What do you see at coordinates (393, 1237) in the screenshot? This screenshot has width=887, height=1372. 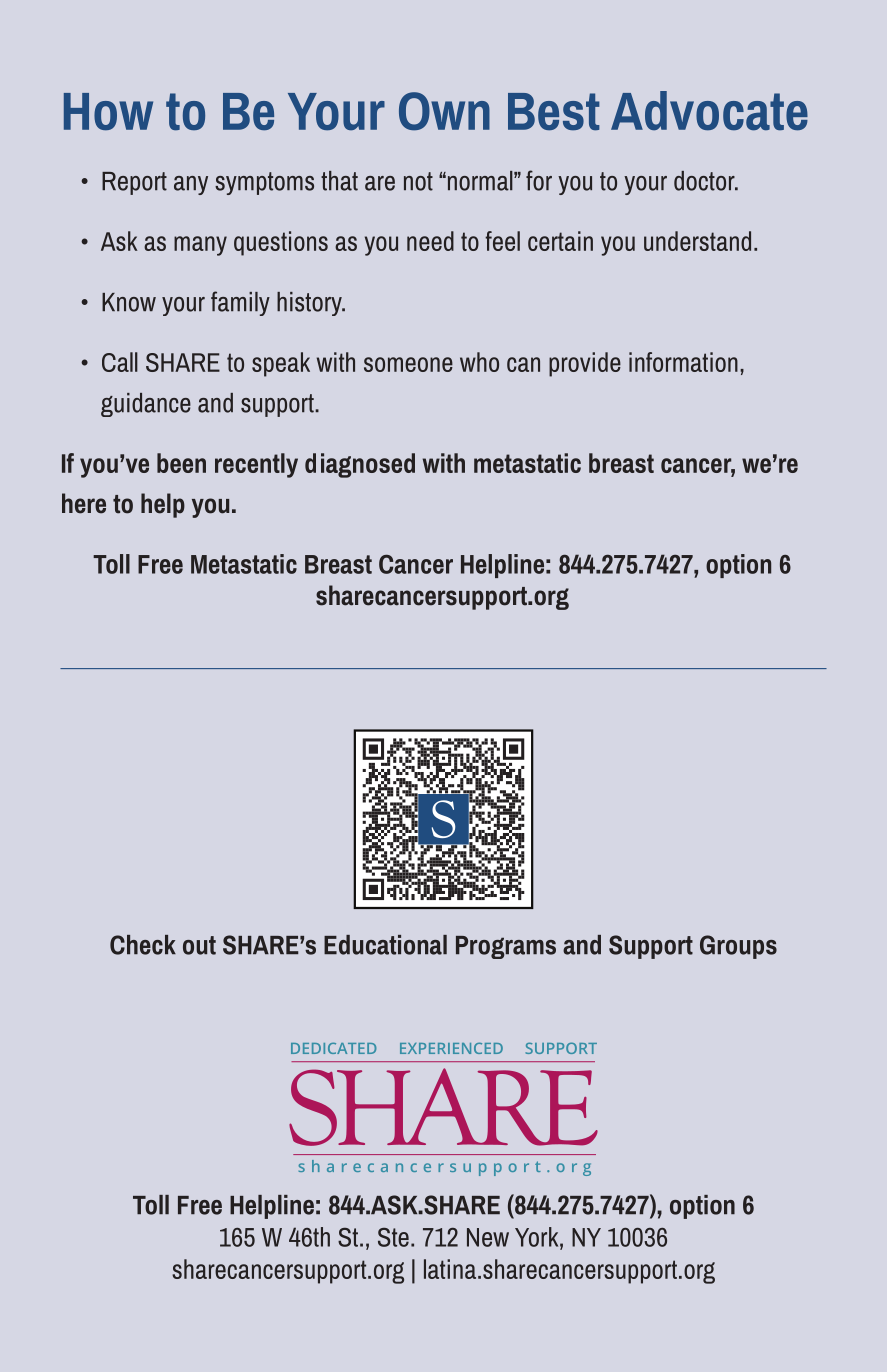 I see `Ste` at bounding box center [393, 1237].
